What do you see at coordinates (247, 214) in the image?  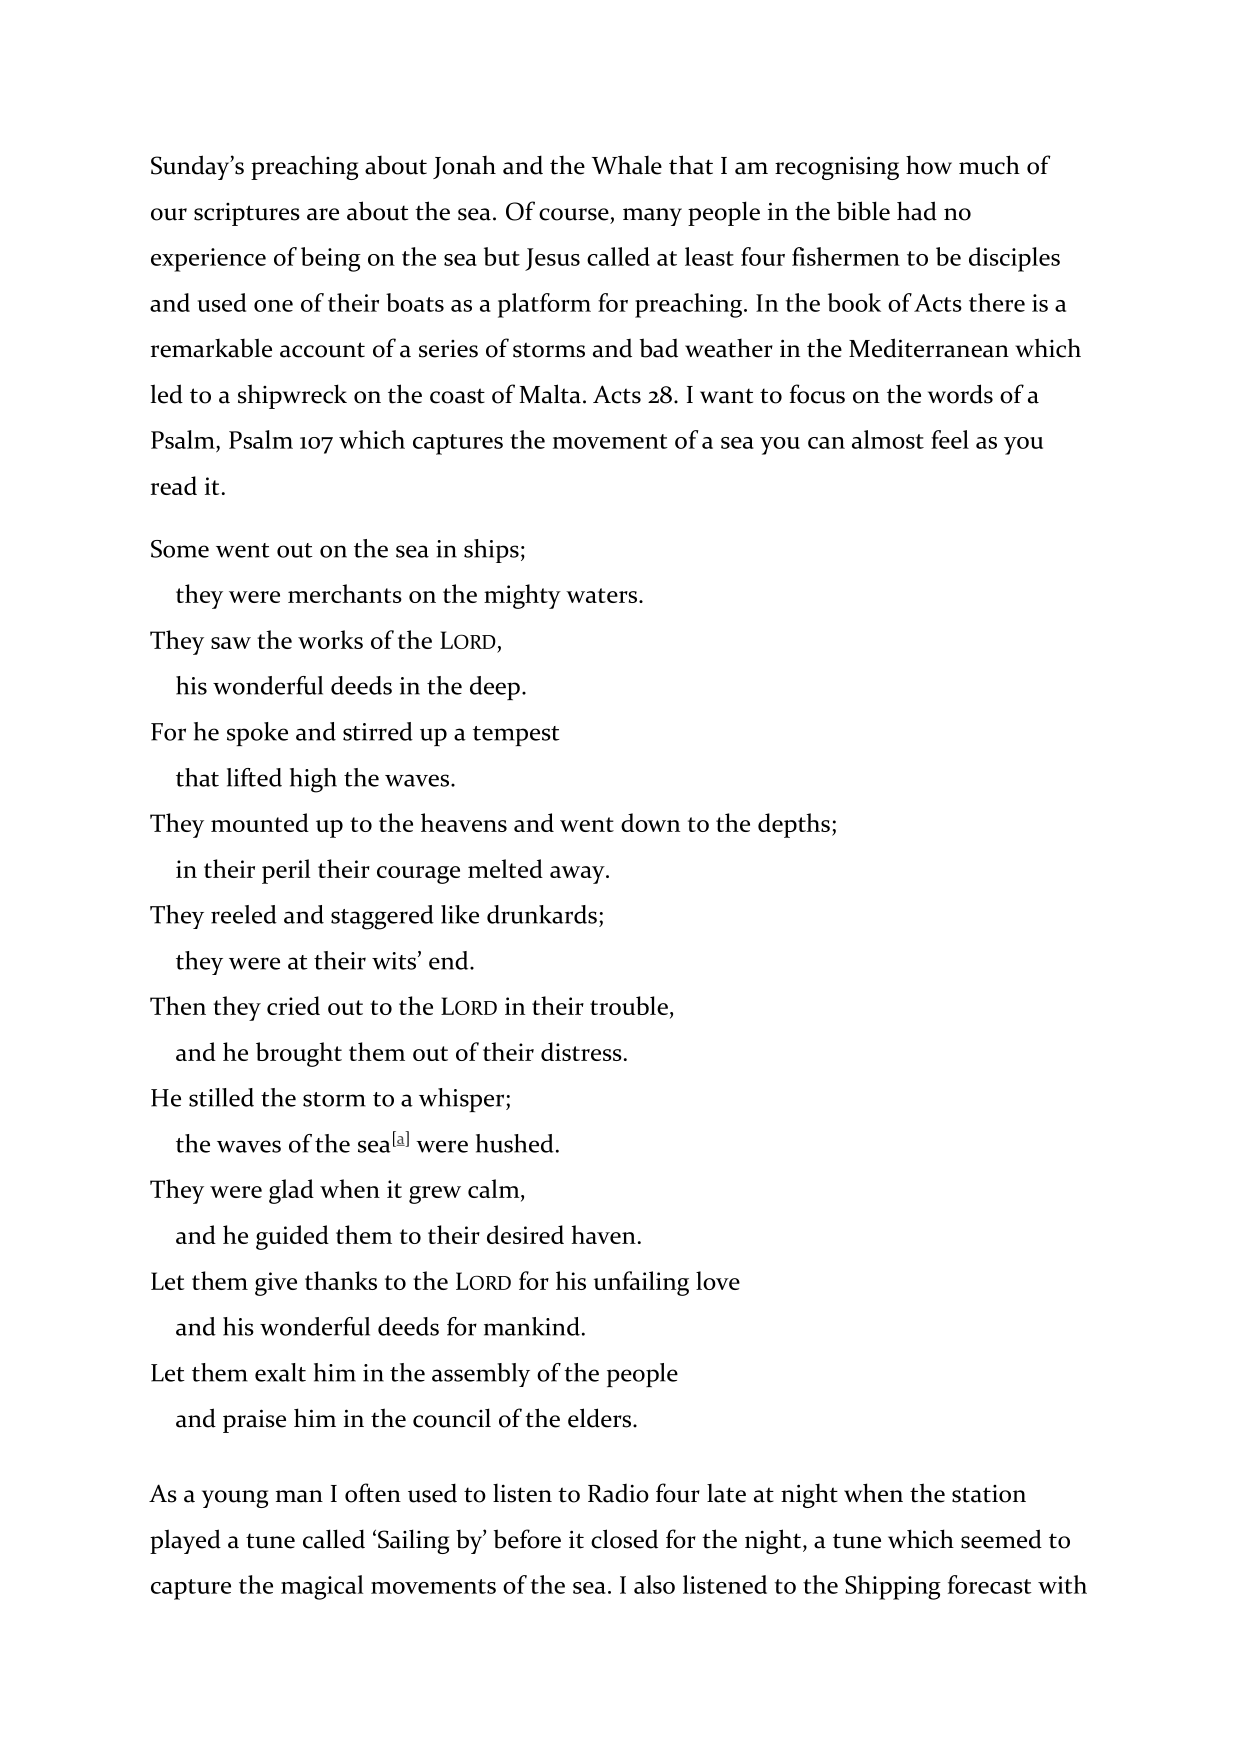 I see `scriptures` at bounding box center [247, 214].
